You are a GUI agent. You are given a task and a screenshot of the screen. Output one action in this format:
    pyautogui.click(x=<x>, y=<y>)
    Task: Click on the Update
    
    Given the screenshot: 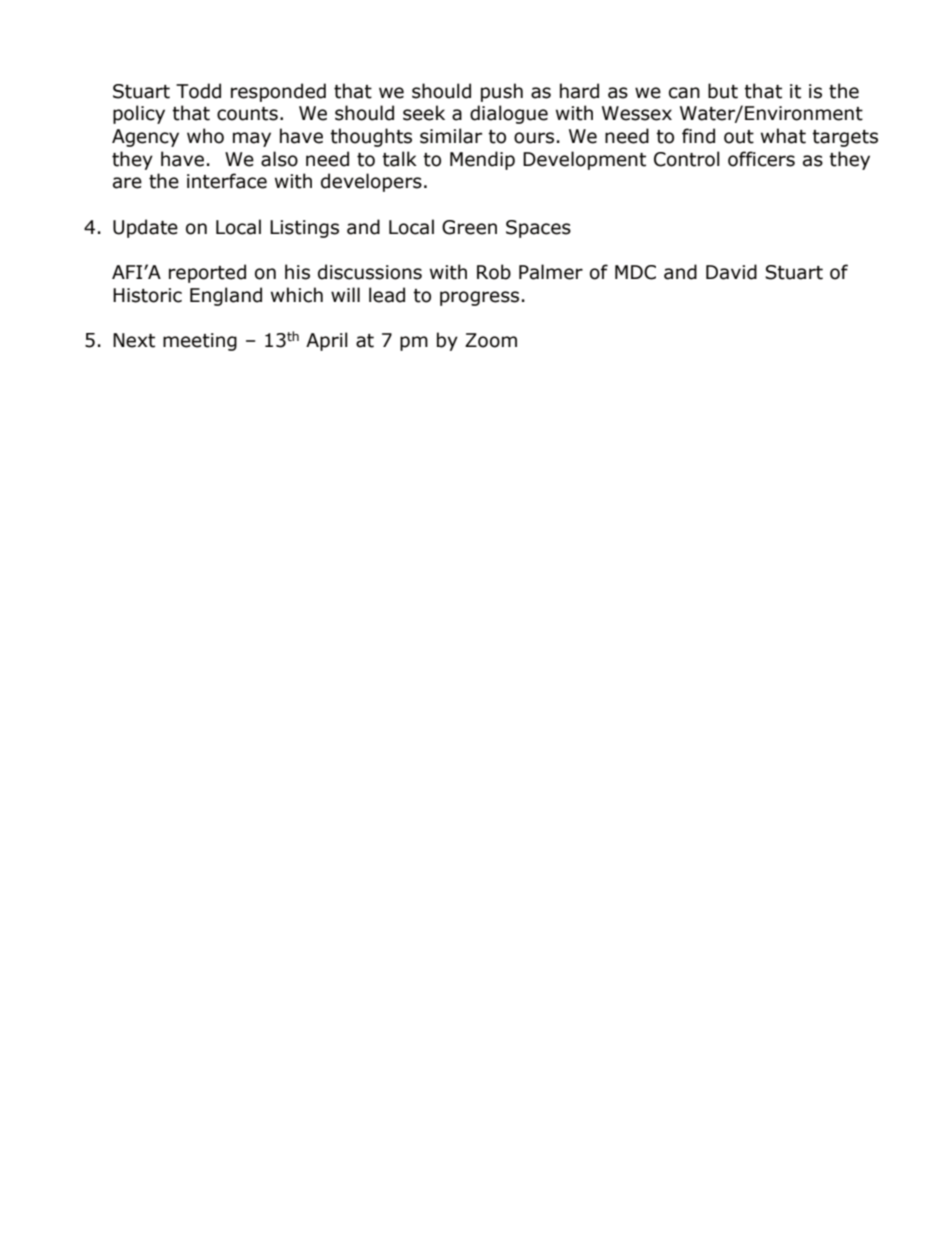 What is the action you would take?
    pyautogui.click(x=145, y=228)
